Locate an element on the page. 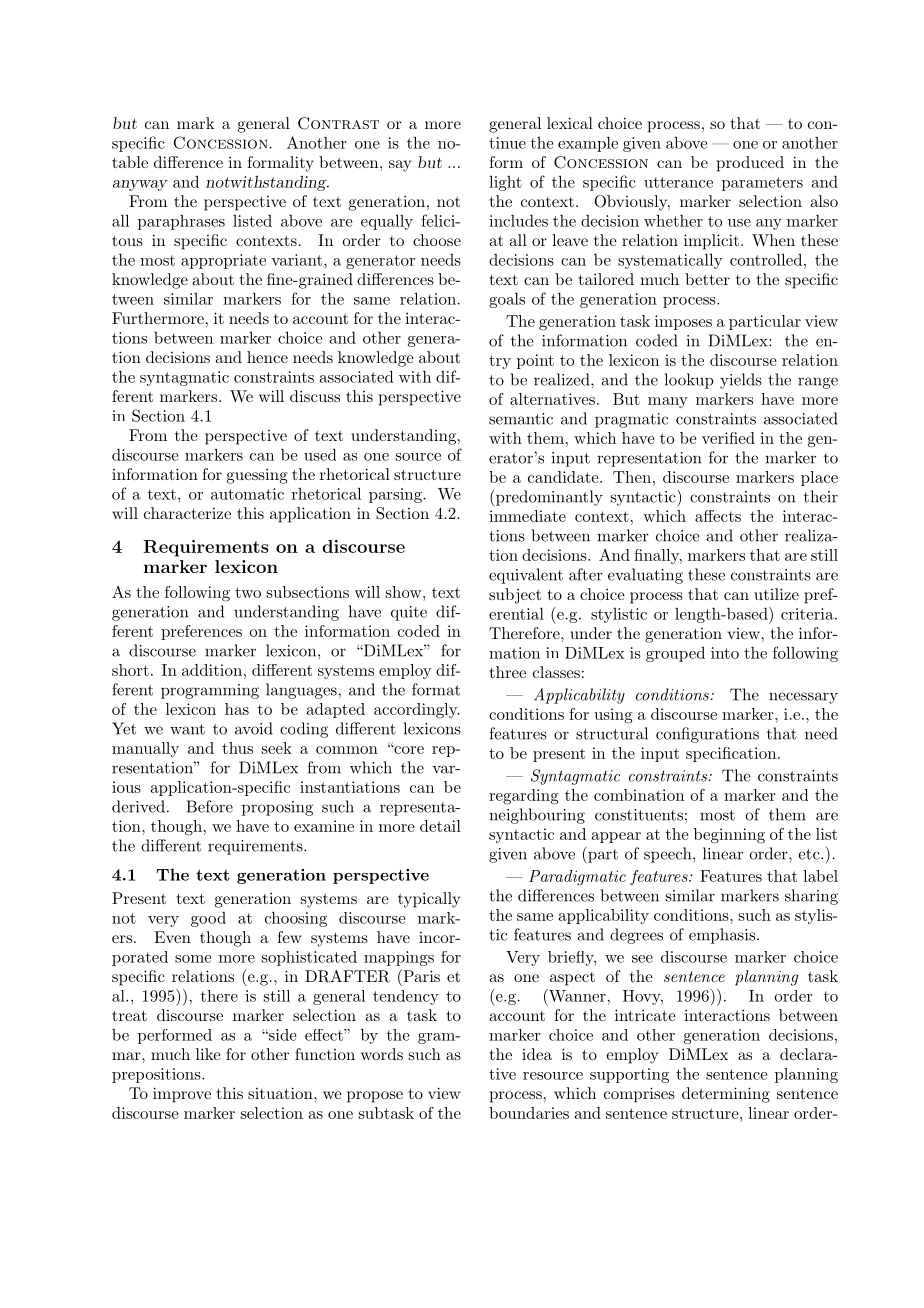  subject is located at coordinates (515, 596).
